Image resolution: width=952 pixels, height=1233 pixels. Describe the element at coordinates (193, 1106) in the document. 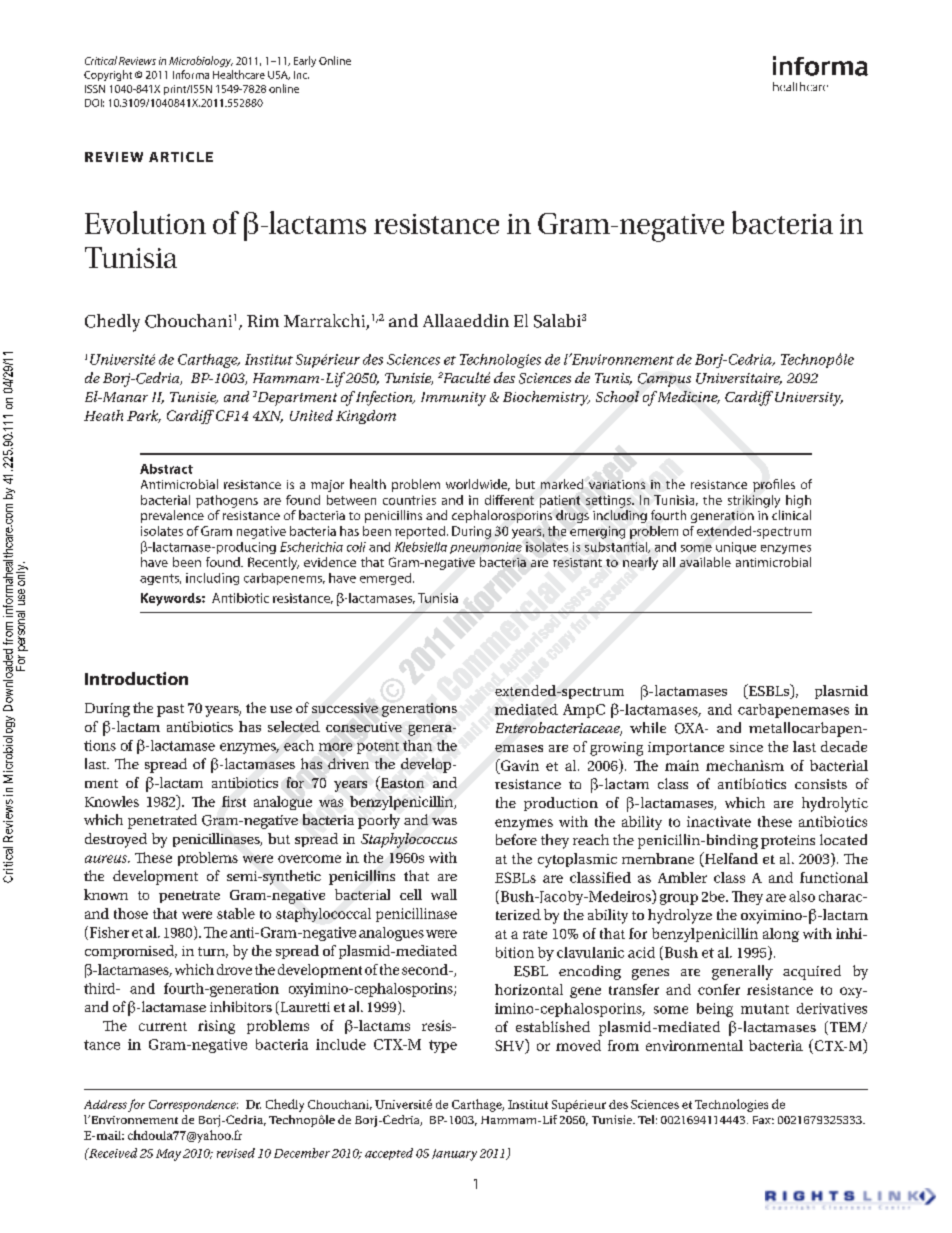

I see `Correspondence` at that location.
